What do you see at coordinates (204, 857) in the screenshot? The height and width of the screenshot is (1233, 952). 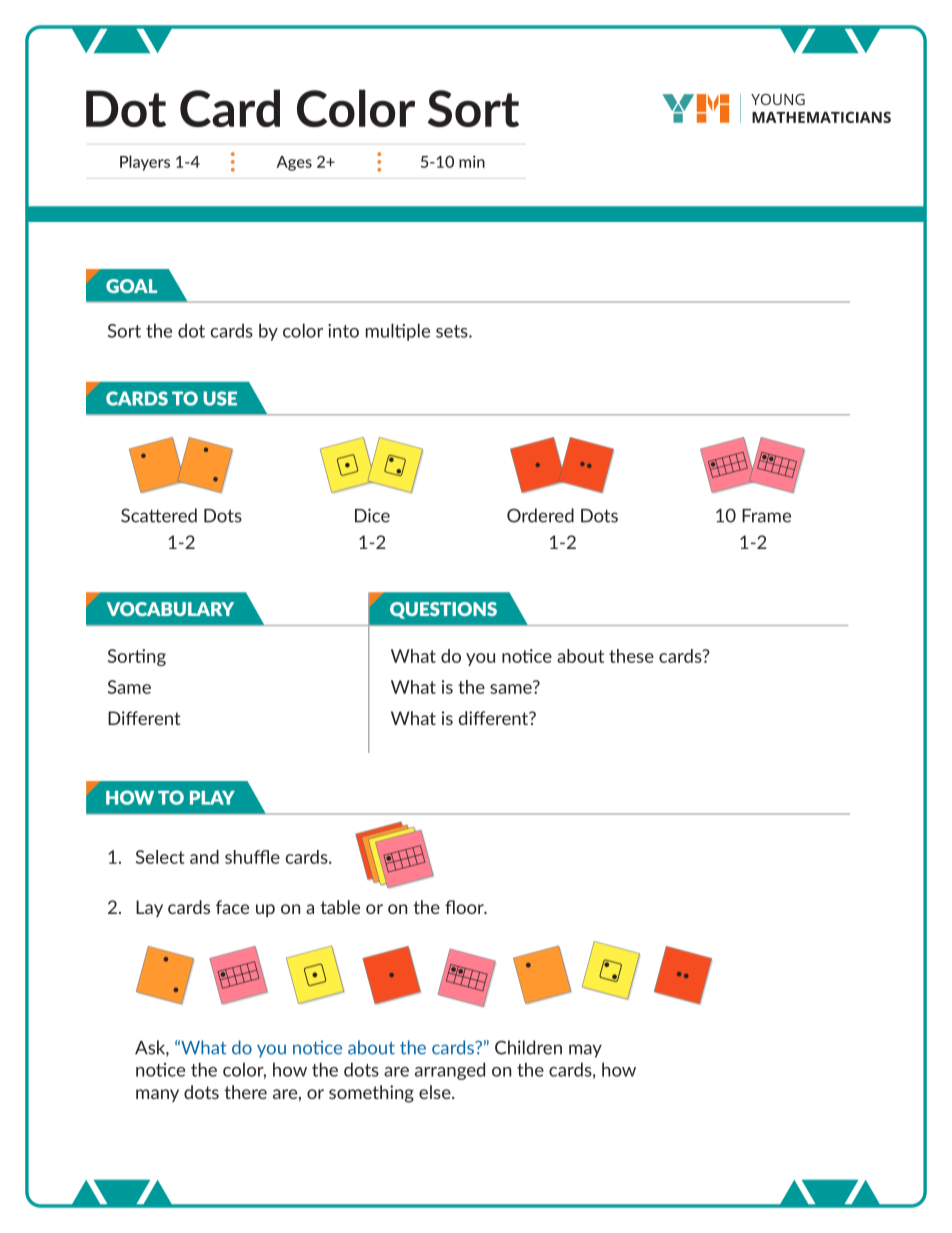 I see `and` at bounding box center [204, 857].
